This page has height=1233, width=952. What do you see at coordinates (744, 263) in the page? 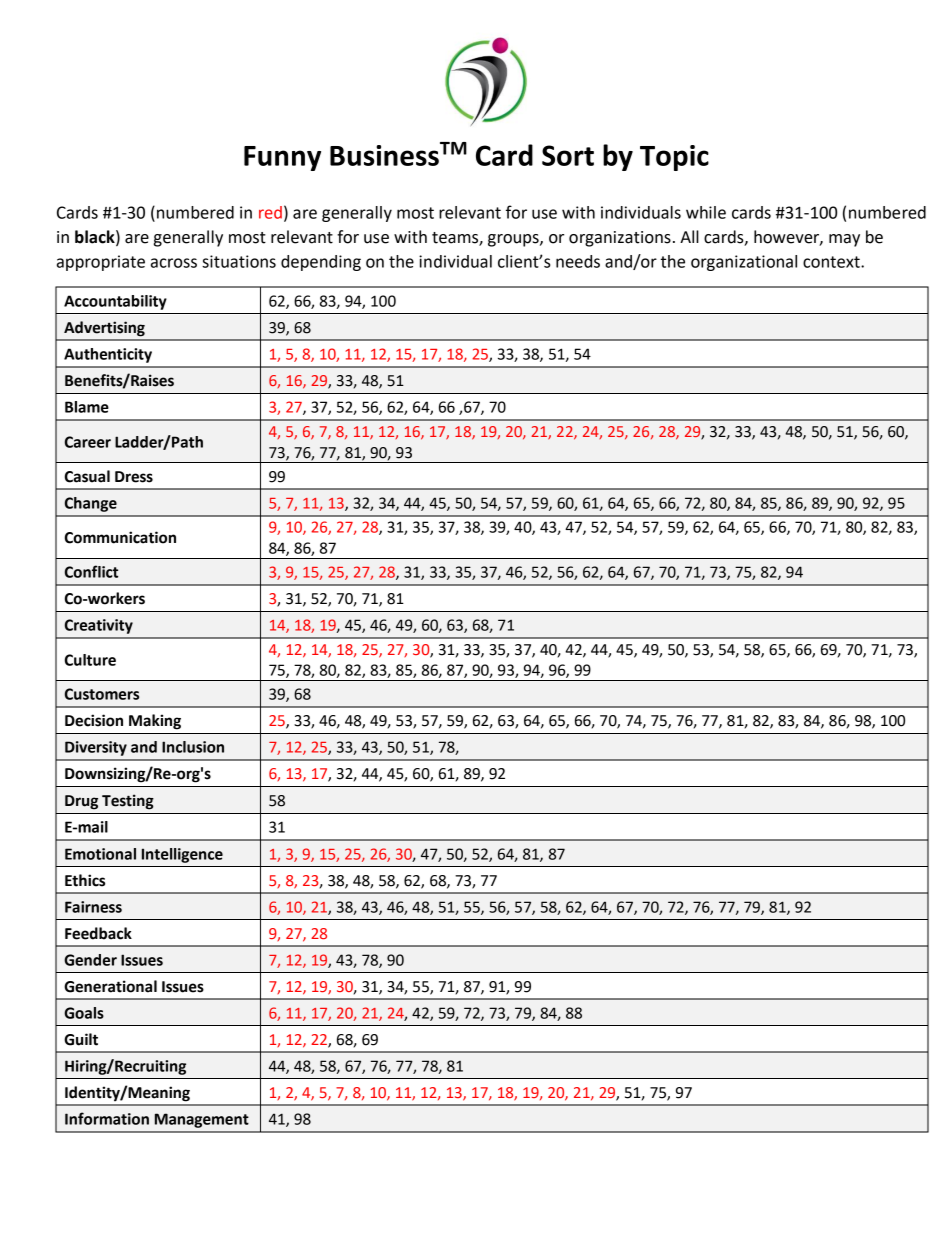
I see `organizational` at bounding box center [744, 263].
